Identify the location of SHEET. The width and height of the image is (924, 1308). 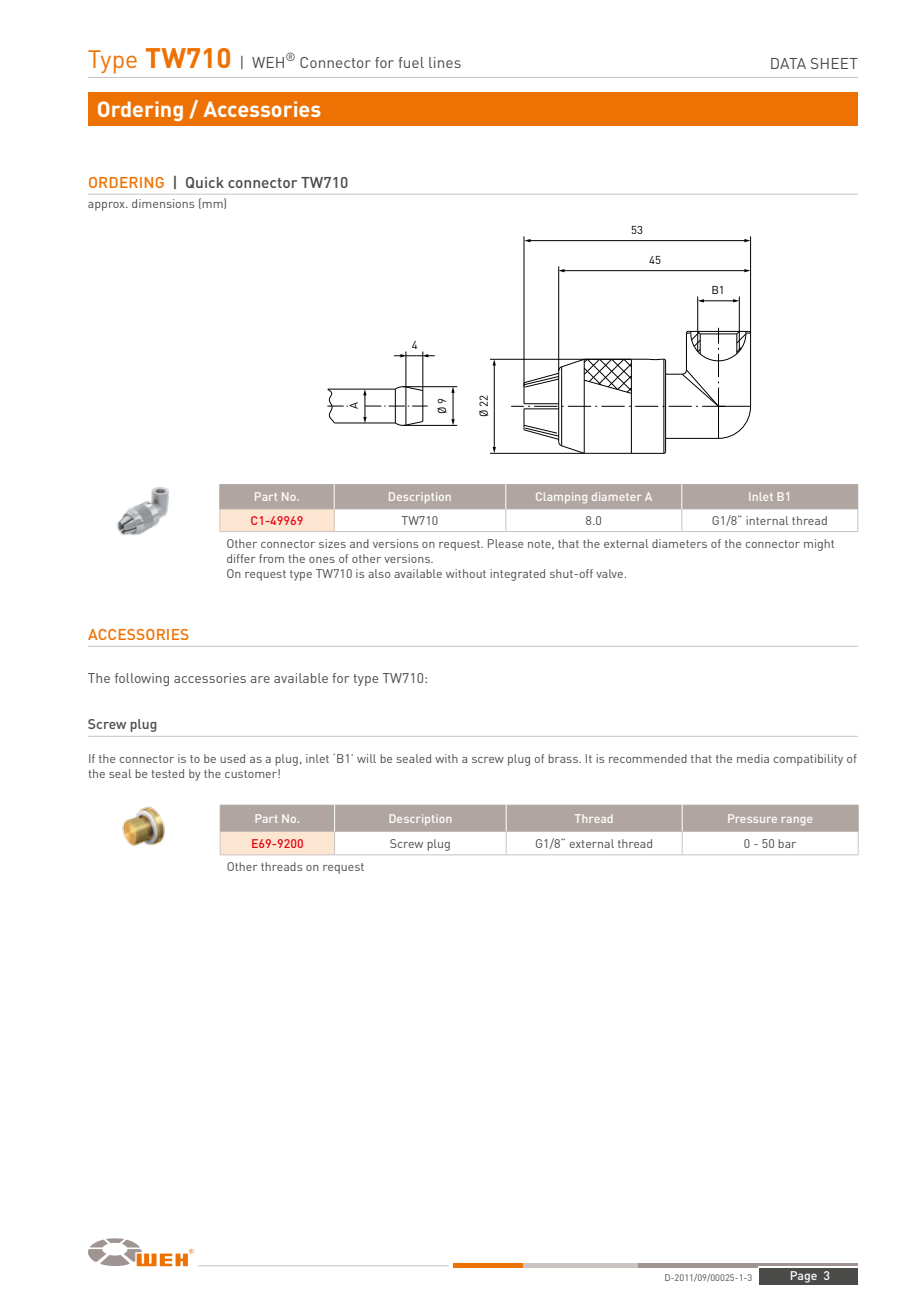
(834, 63).
